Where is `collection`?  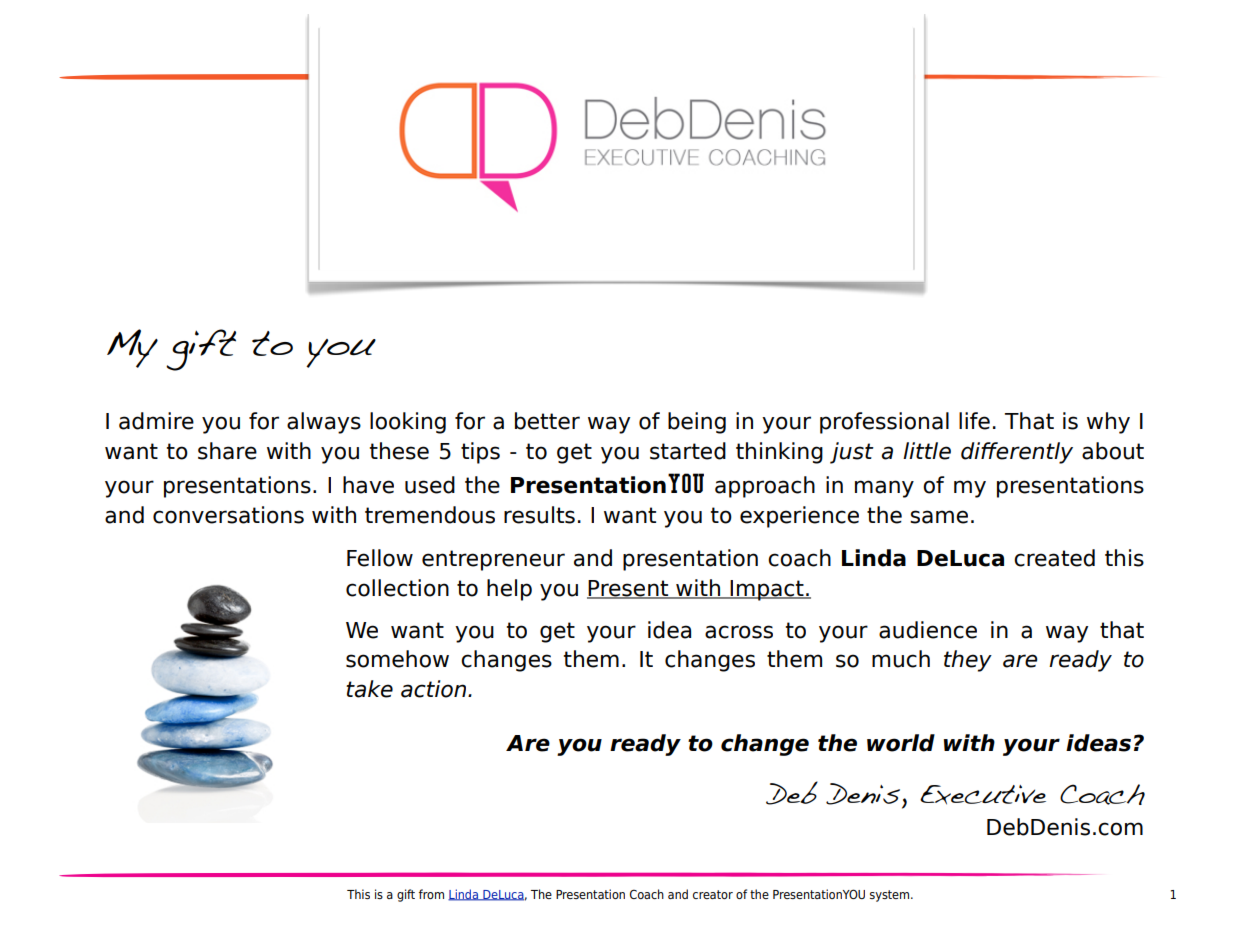
collection is located at coordinates (397, 588).
